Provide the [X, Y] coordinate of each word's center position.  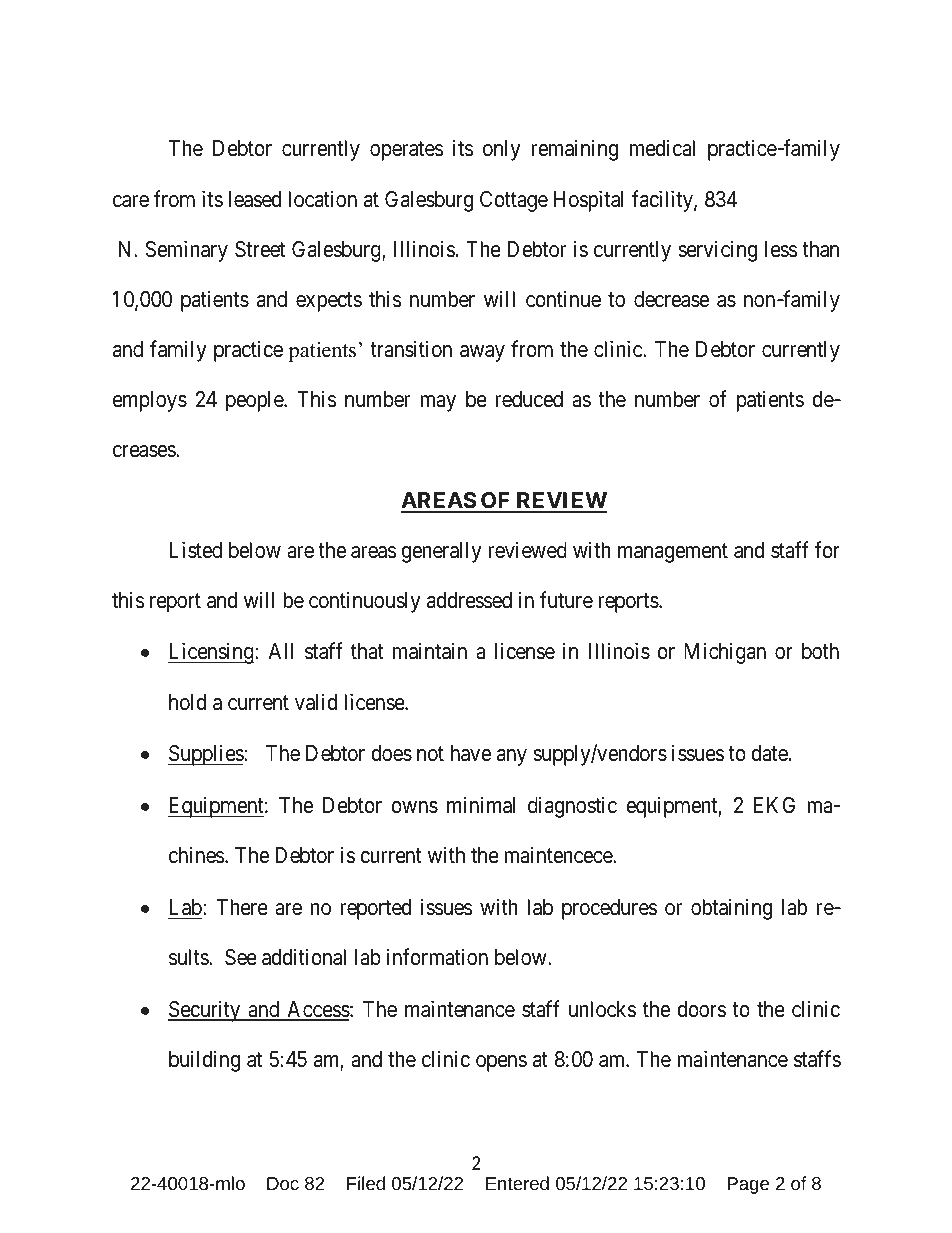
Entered [517, 1183]
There [242, 907]
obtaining [731, 909]
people [255, 401]
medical [662, 148]
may [438, 403]
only [502, 150]
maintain [430, 651]
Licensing [212, 653]
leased [255, 199]
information [437, 957]
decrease [671, 299]
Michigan [725, 653]
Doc [283, 1183]
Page [748, 1185]
